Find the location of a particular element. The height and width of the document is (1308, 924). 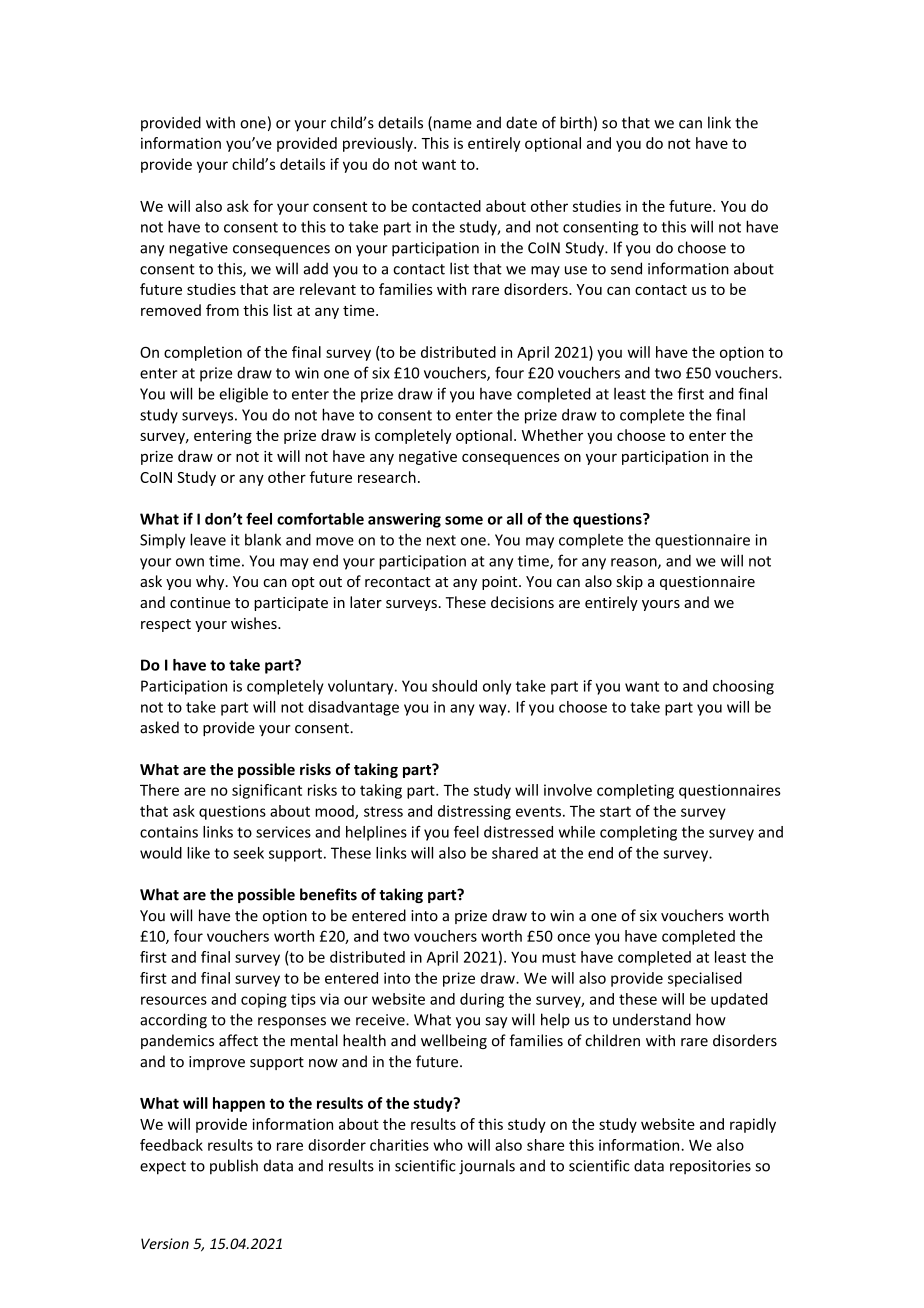

seek is located at coordinates (248, 853).
